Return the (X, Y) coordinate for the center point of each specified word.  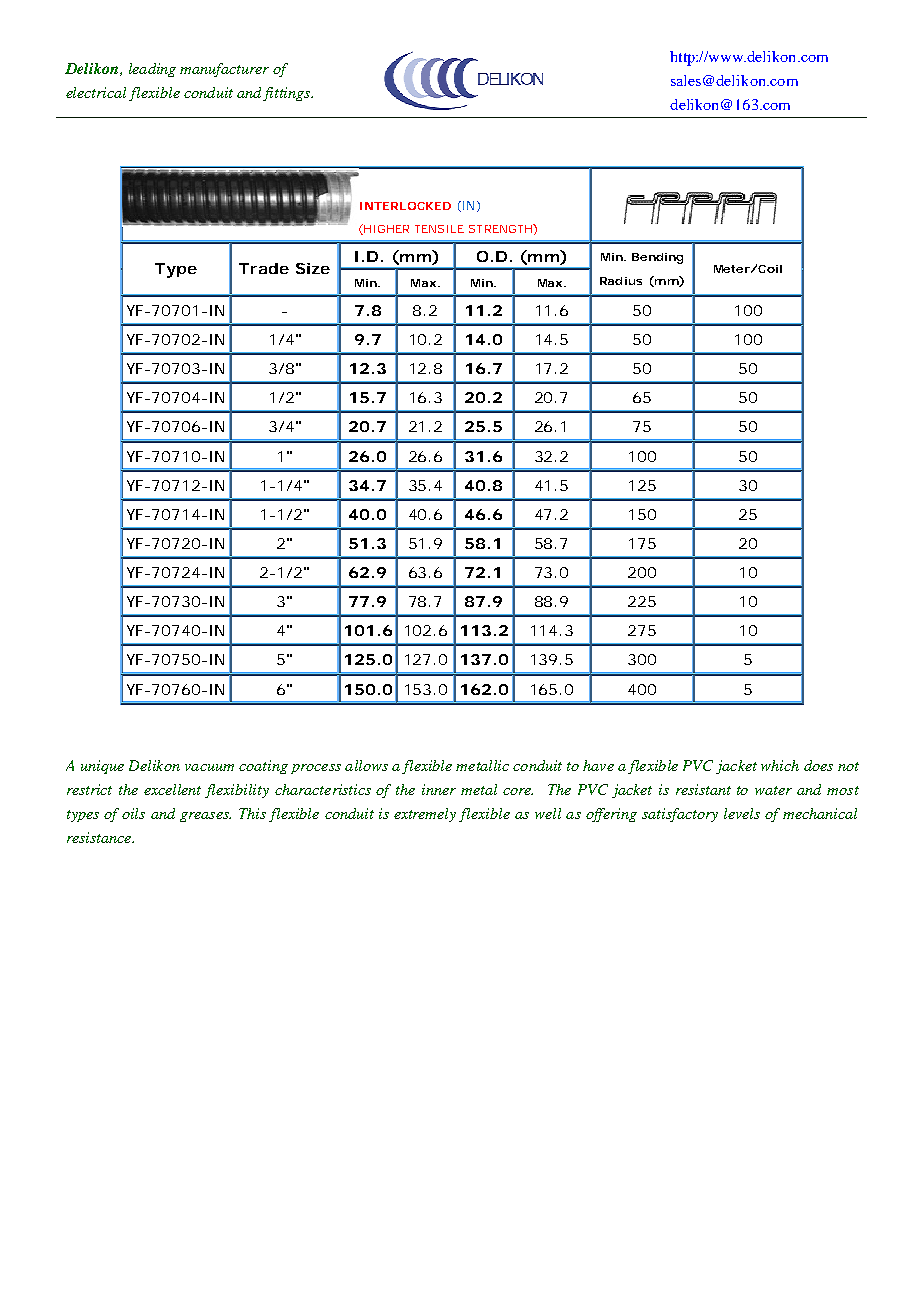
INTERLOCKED (405, 206)
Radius (621, 281)
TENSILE (439, 229)
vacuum (209, 767)
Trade (264, 268)
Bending (657, 258)
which (780, 765)
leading (152, 70)
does (818, 765)
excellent (172, 789)
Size (313, 268)
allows (366, 765)
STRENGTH (501, 228)
